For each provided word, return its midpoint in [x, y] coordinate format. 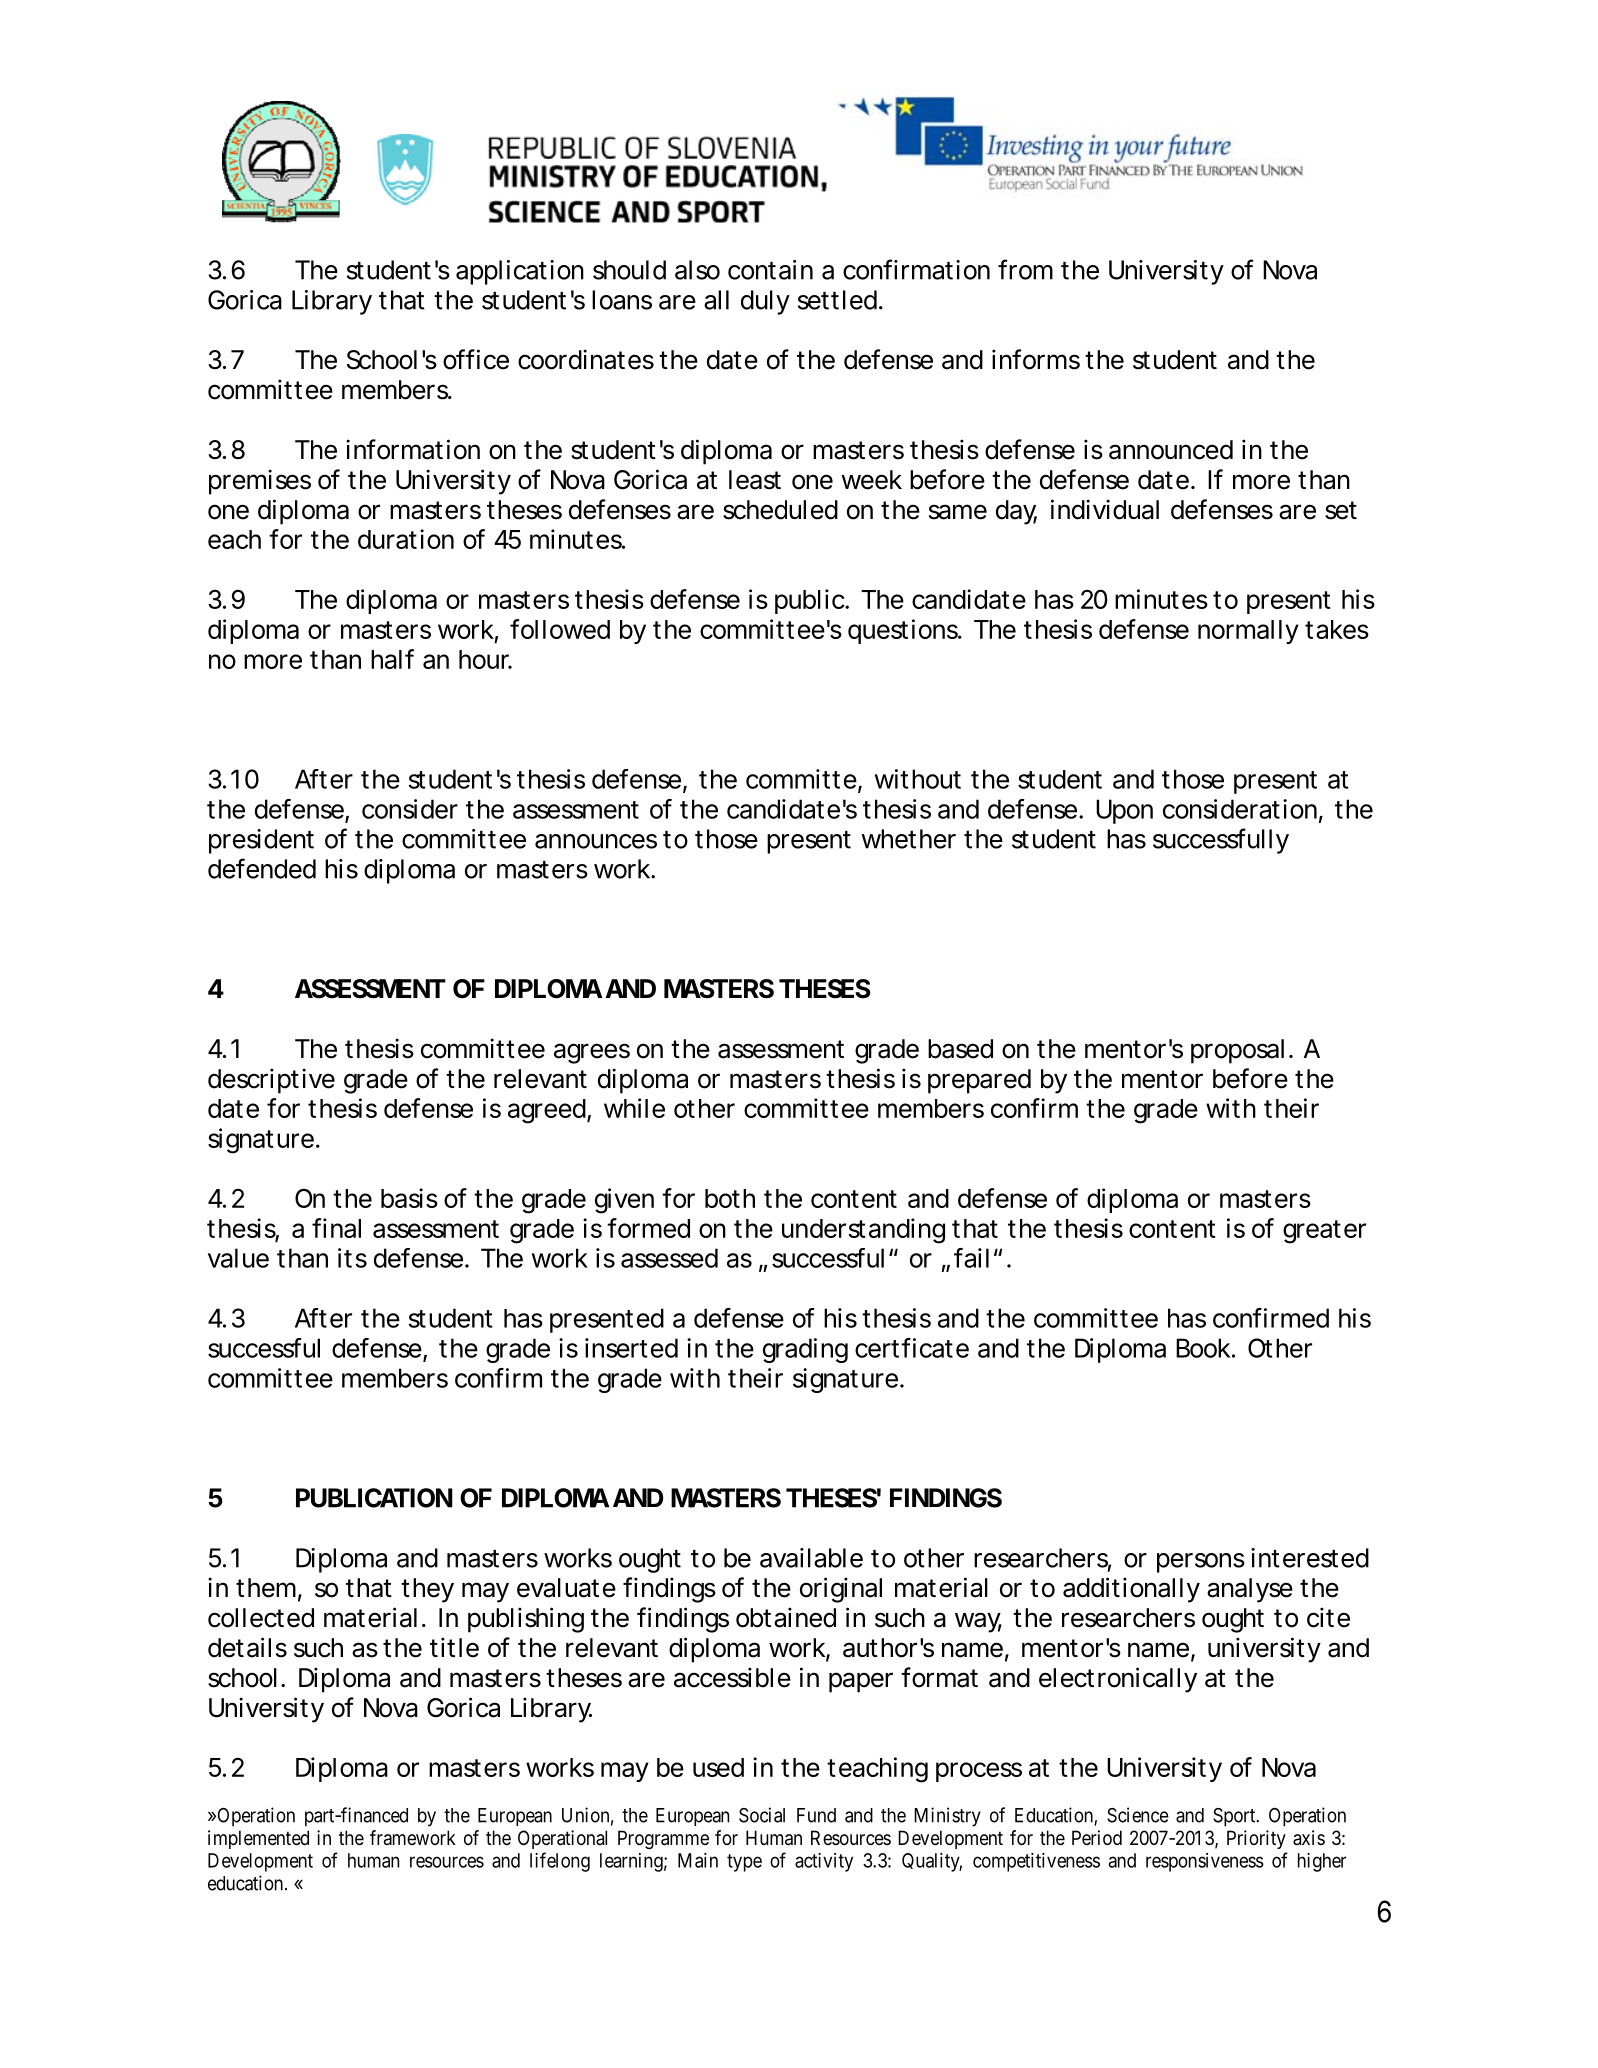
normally [1248, 632]
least [755, 480]
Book [1203, 1348]
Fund [816, 1815]
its [352, 1258]
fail [971, 1258]
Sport [1235, 1817]
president [261, 841]
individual [1105, 509]
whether [908, 839]
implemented [258, 1839]
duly [765, 302]
